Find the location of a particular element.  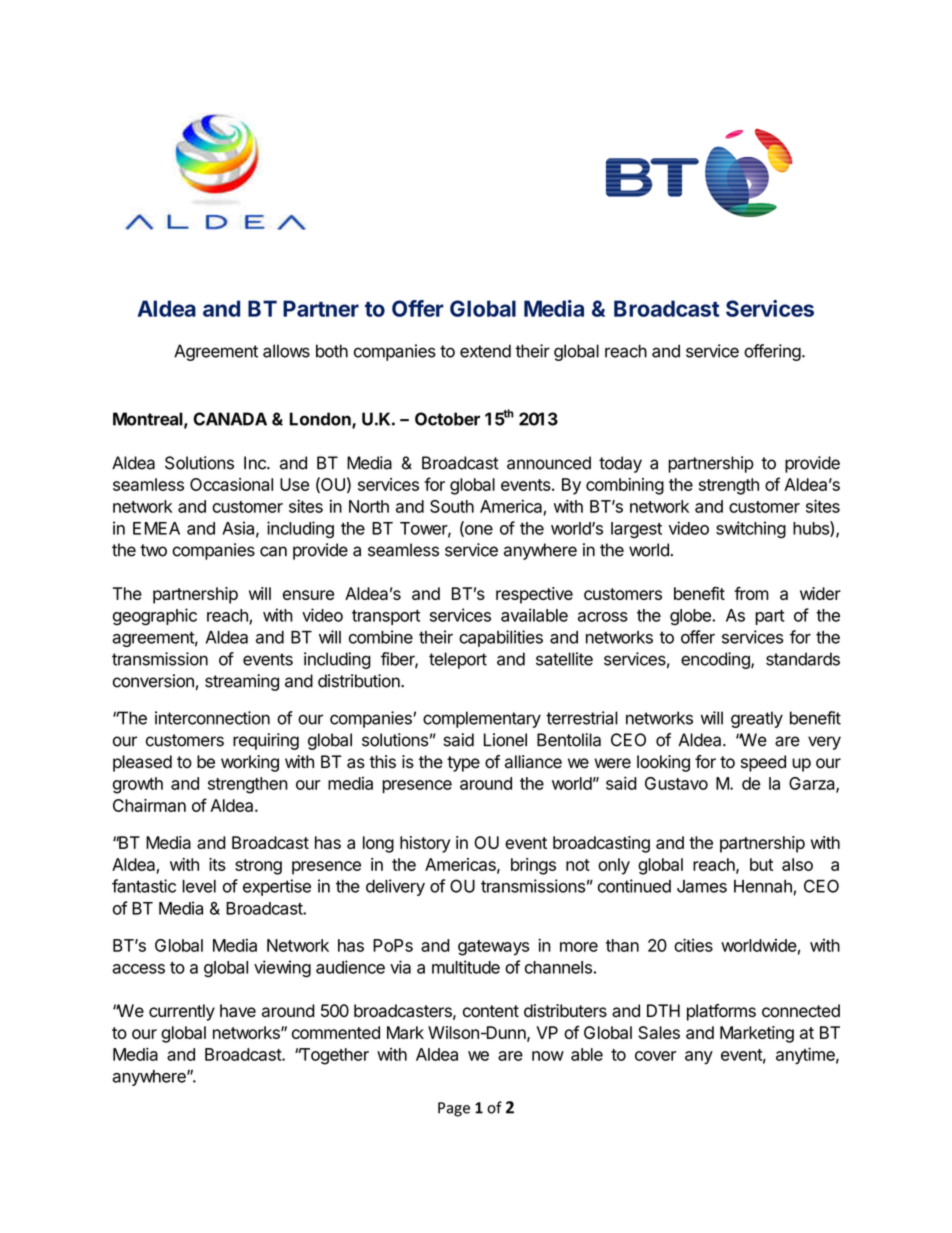

today is located at coordinates (620, 464).
